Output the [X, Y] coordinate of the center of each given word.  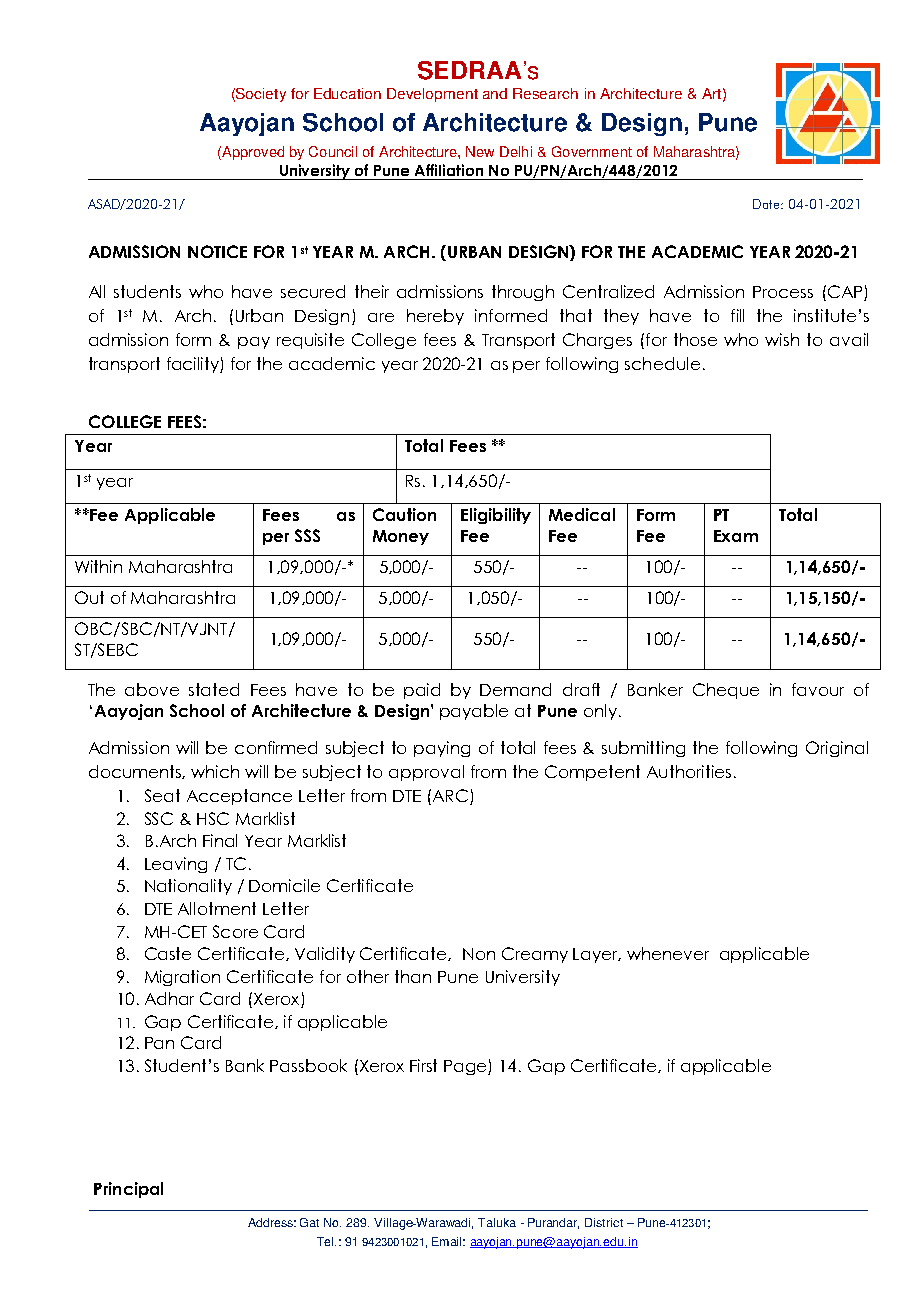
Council [333, 151]
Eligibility [496, 516]
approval [426, 773]
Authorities [689, 771]
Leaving [176, 865]
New [480, 151]
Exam [736, 536]
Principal [128, 1190]
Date [766, 204]
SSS [307, 535]
